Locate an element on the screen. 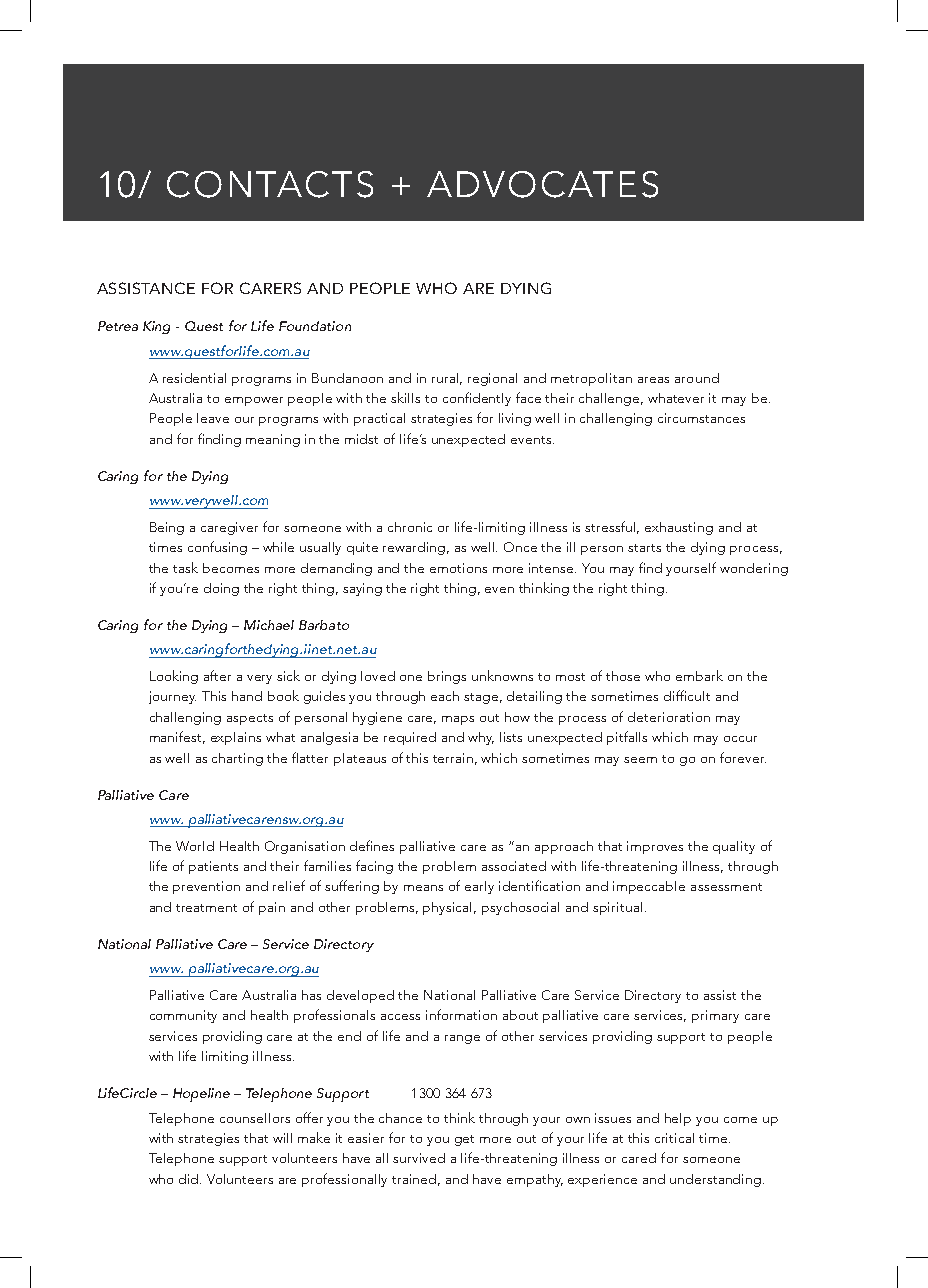 This screenshot has width=928, height=1288. exhausting is located at coordinates (679, 528).
